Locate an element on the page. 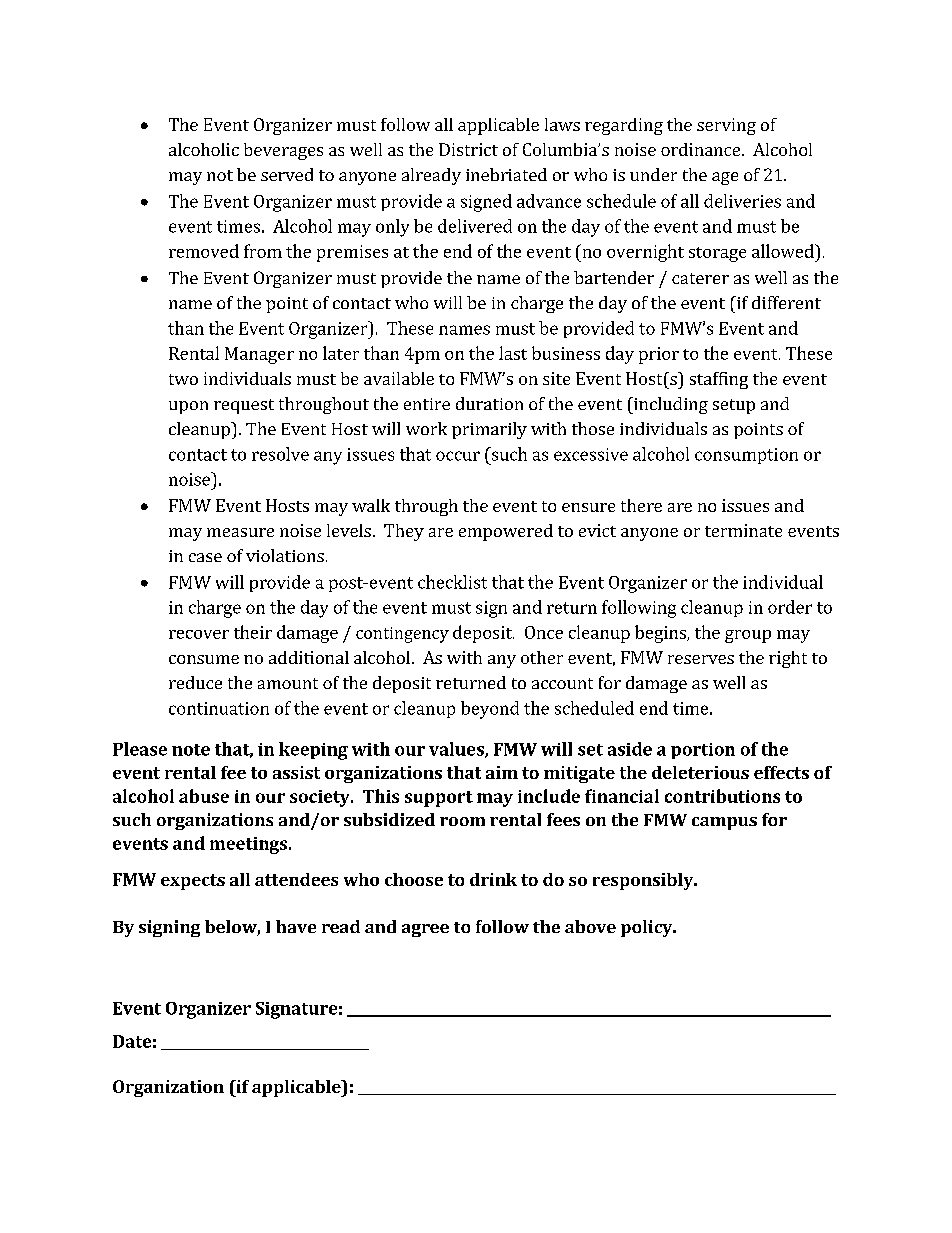 The image size is (952, 1233). ordinance is located at coordinates (702, 149).
